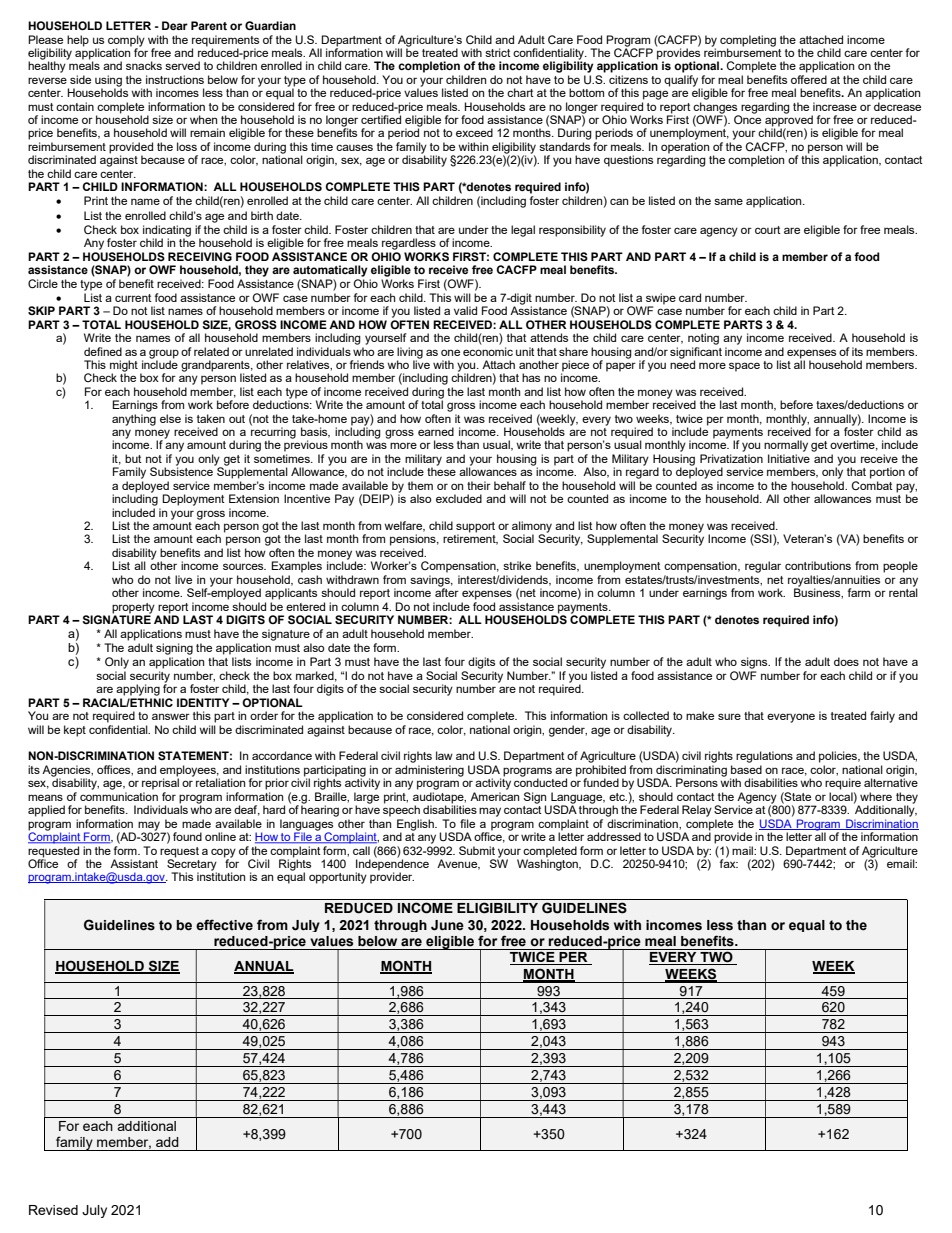 This screenshot has height=1233, width=952. I want to click on snacks, so click(144, 65).
